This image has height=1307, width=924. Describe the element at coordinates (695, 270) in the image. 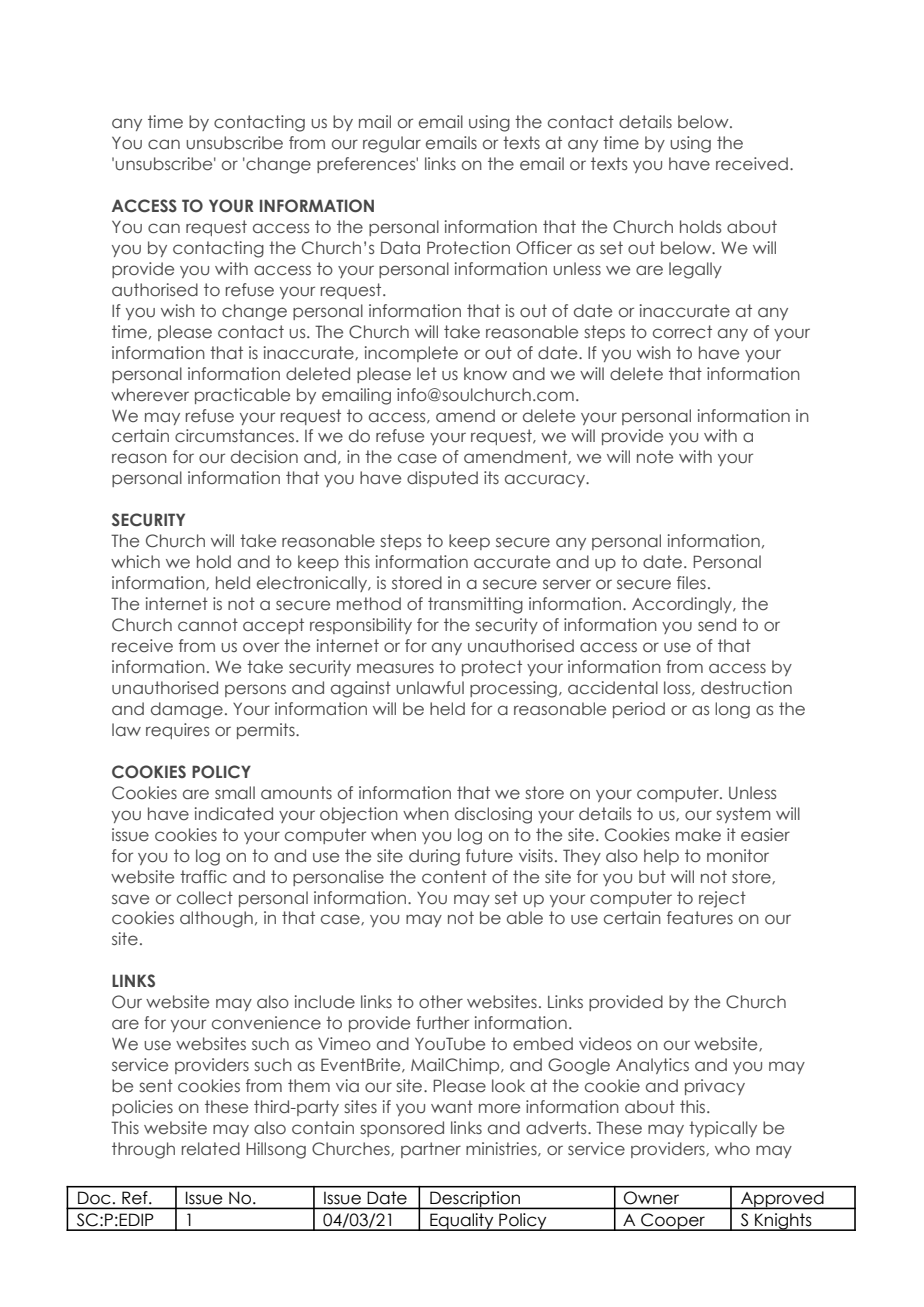

I see `legally` at that location.
